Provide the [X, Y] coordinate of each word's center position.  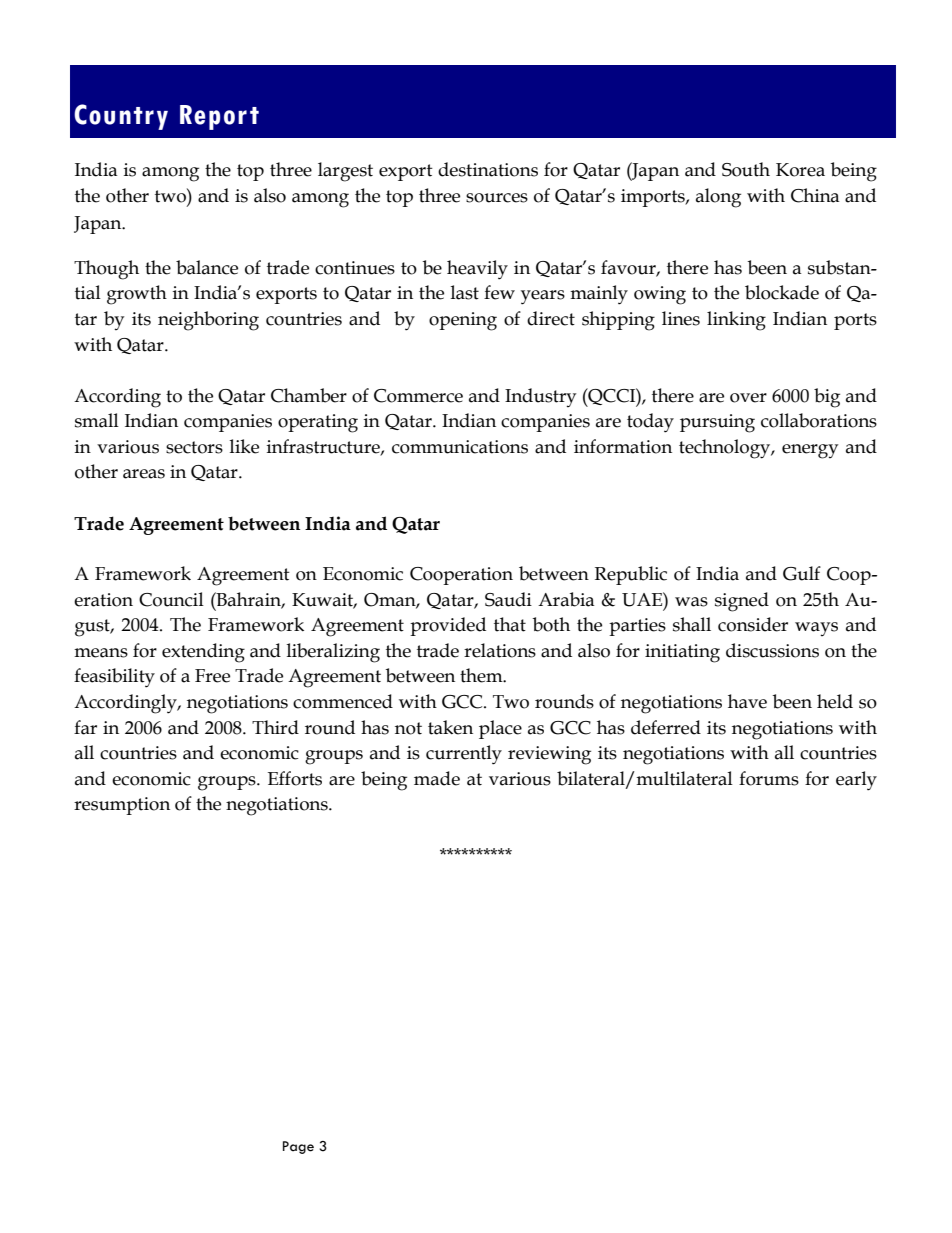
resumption [122, 806]
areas [144, 474]
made [437, 778]
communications [460, 447]
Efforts [295, 778]
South [746, 169]
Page [298, 1147]
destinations [488, 169]
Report [219, 117]
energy [810, 451]
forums [769, 778]
